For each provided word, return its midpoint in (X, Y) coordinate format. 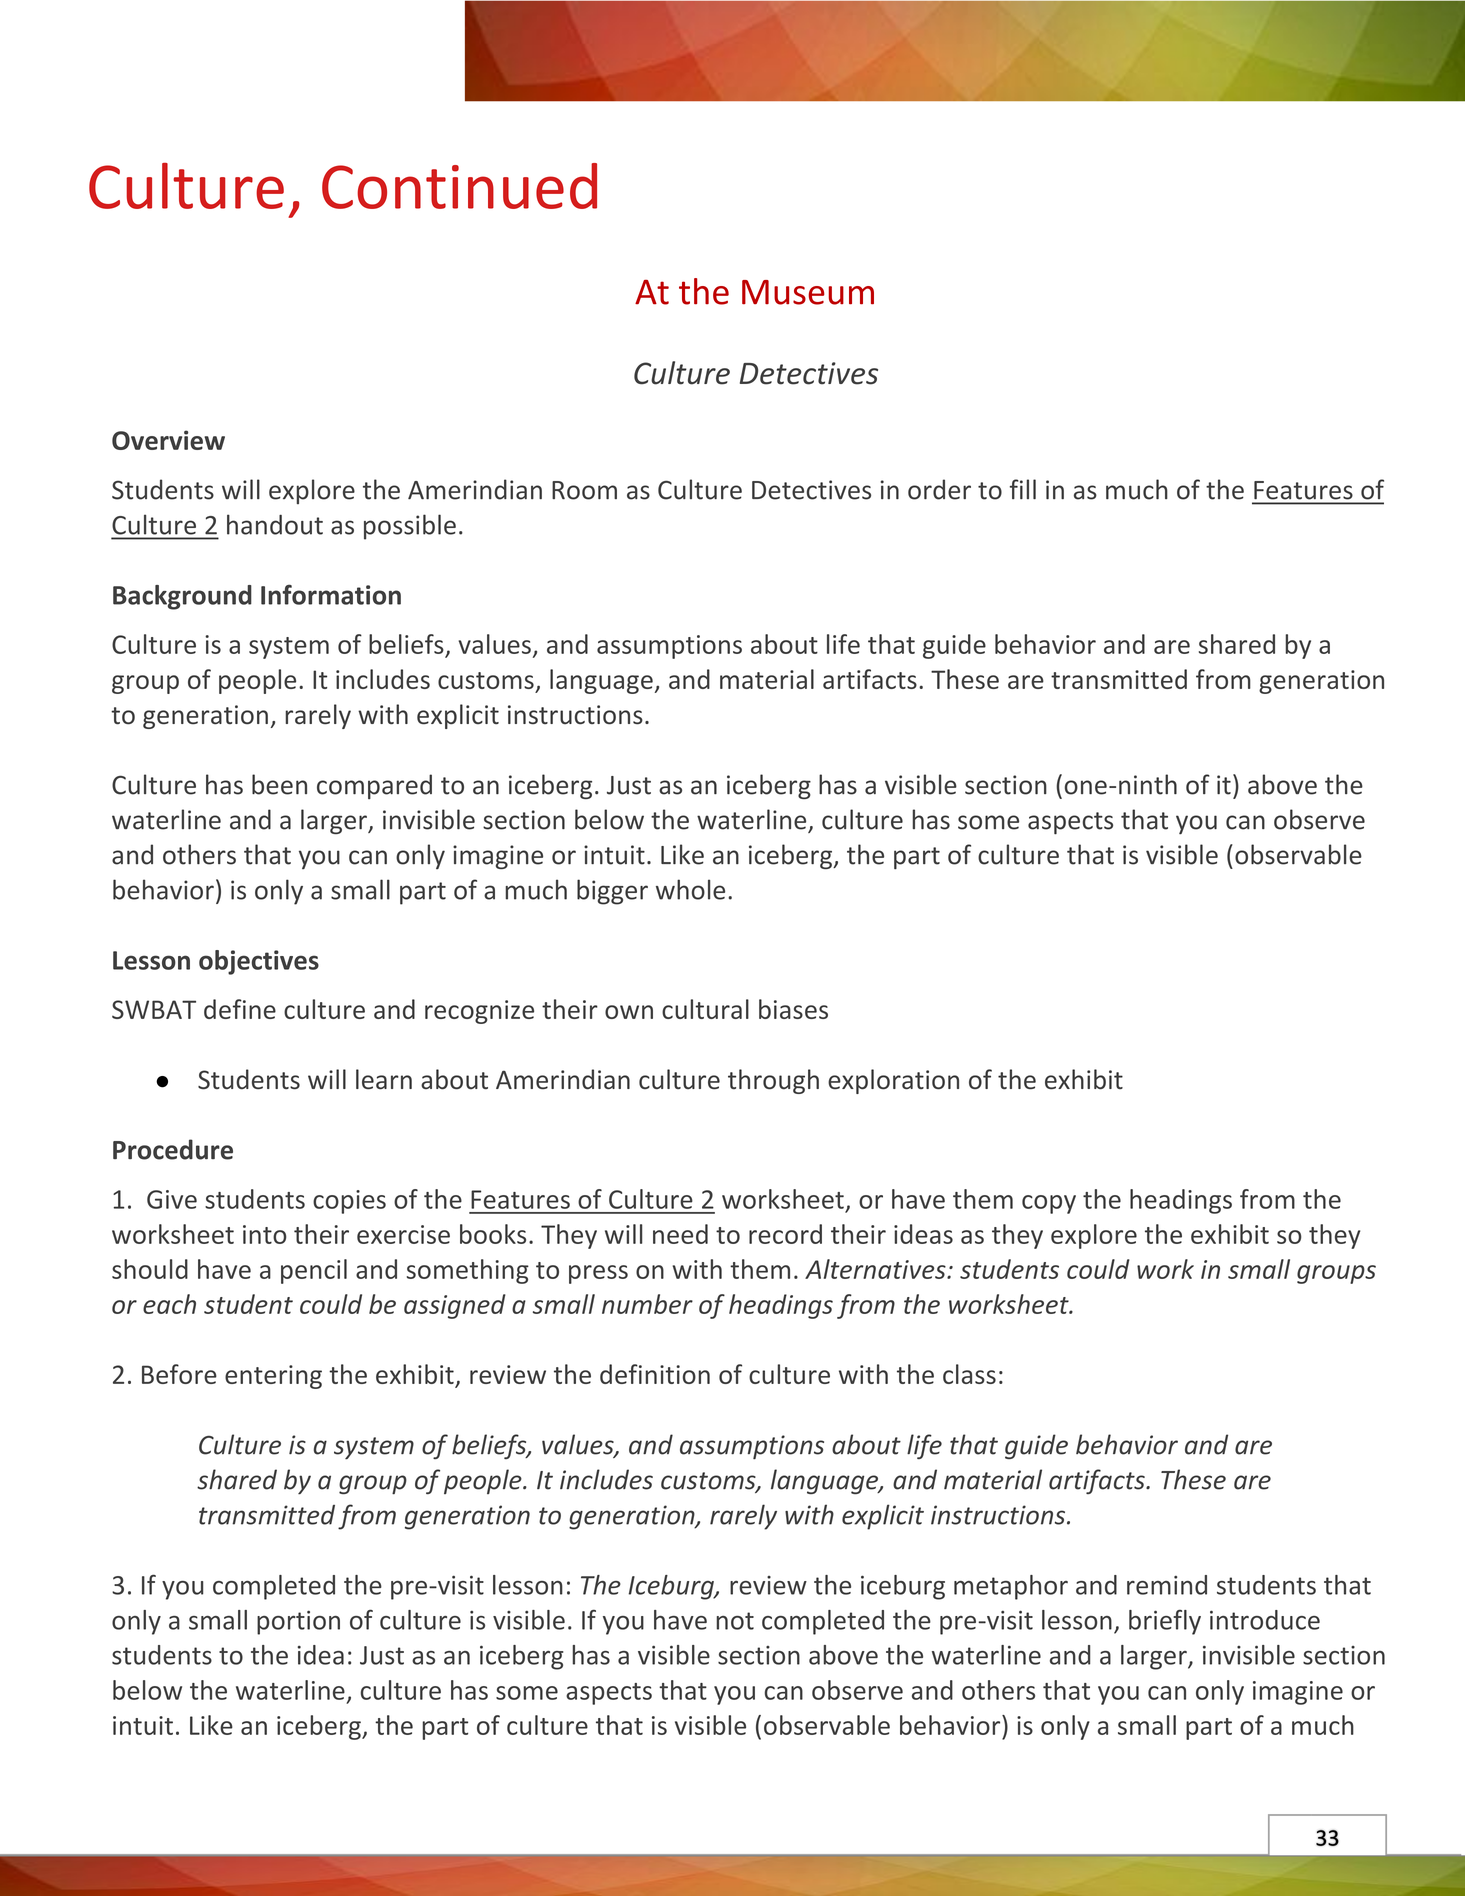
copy (1049, 1204)
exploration (893, 1081)
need (680, 1234)
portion (298, 1622)
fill (1023, 489)
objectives (259, 962)
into (265, 1234)
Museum (808, 292)
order (939, 489)
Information (331, 594)
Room (584, 490)
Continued (459, 186)
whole (690, 889)
